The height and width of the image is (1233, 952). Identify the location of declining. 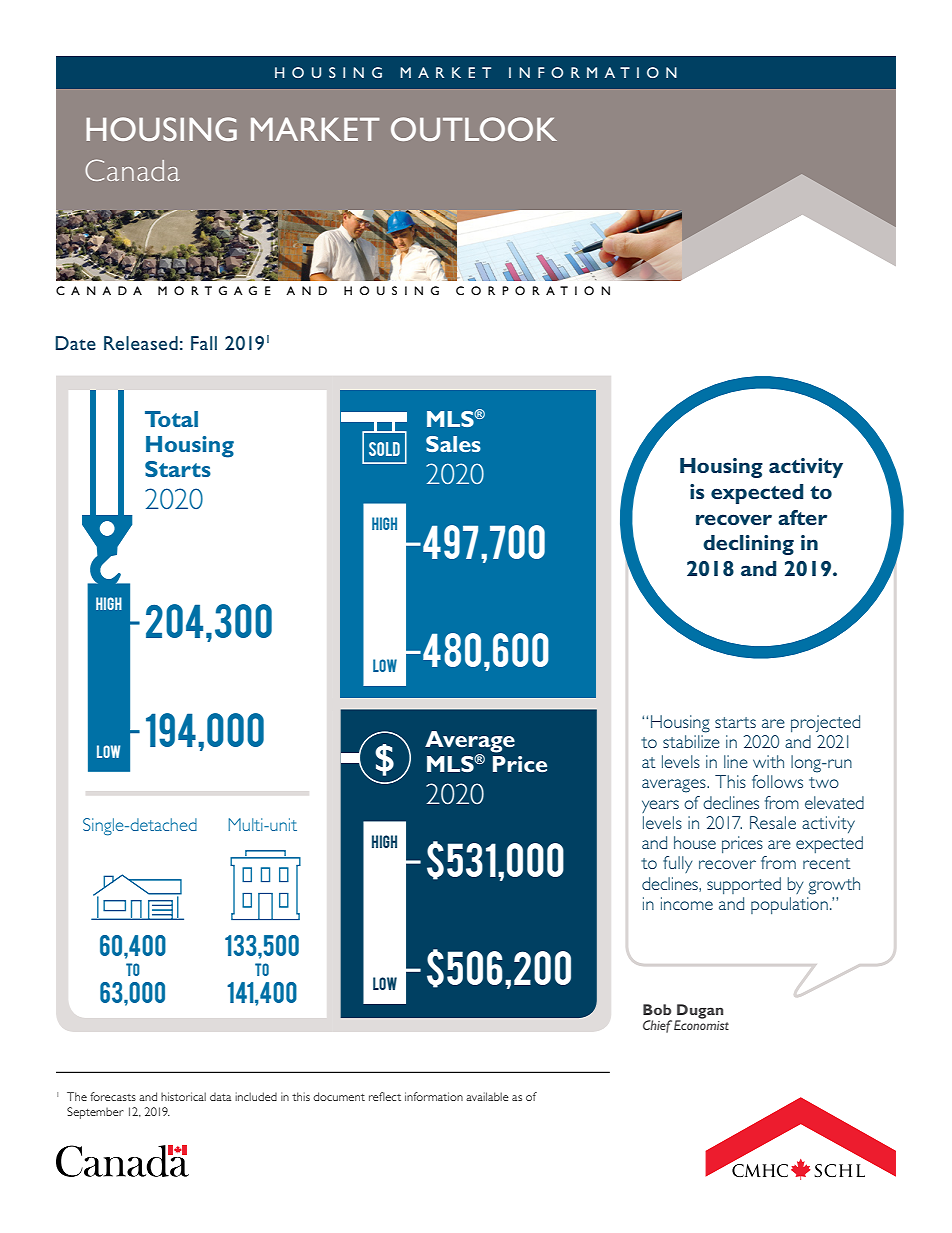
(748, 545).
